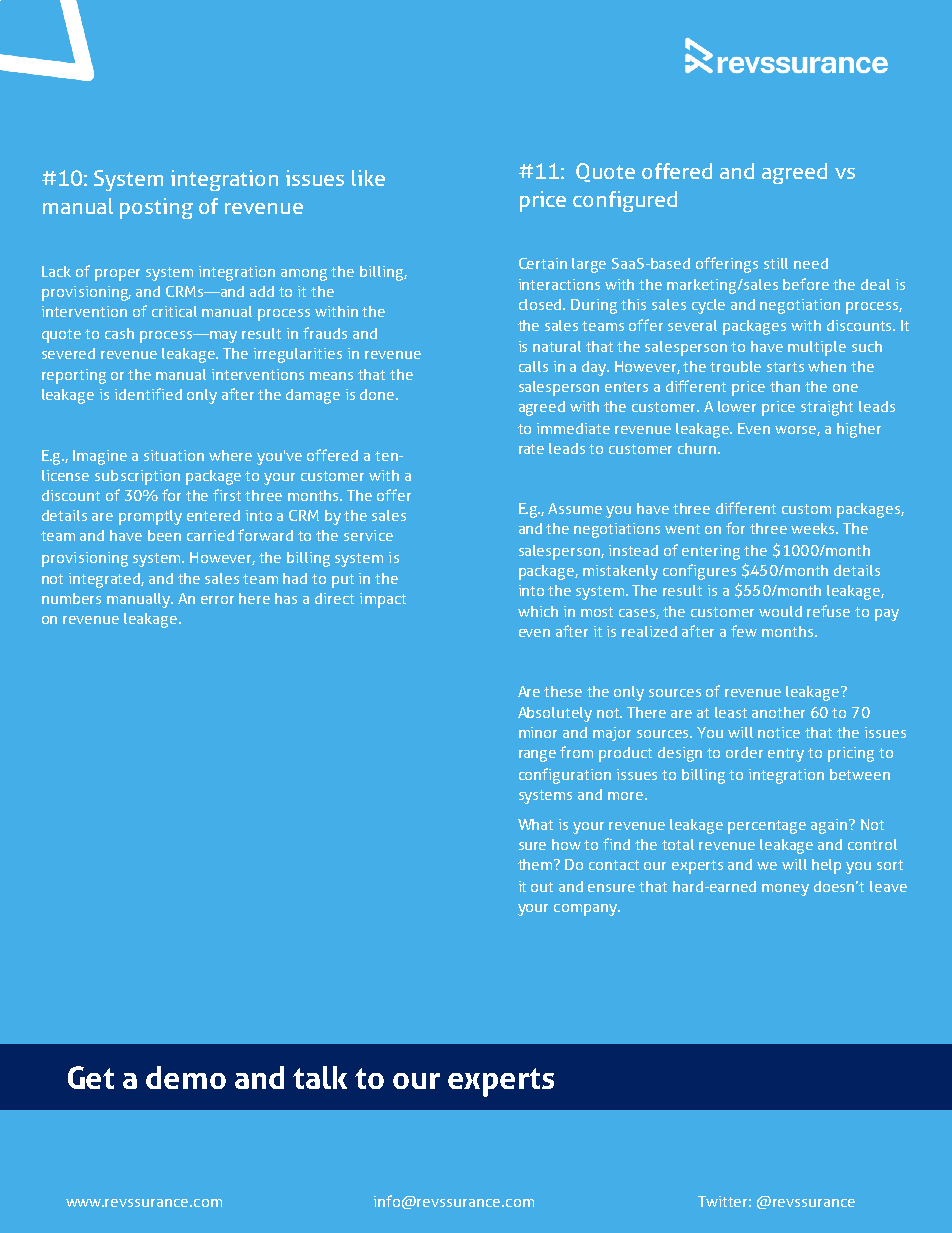 Image resolution: width=952 pixels, height=1233 pixels. What do you see at coordinates (186, 1077) in the image?
I see `demo` at bounding box center [186, 1077].
